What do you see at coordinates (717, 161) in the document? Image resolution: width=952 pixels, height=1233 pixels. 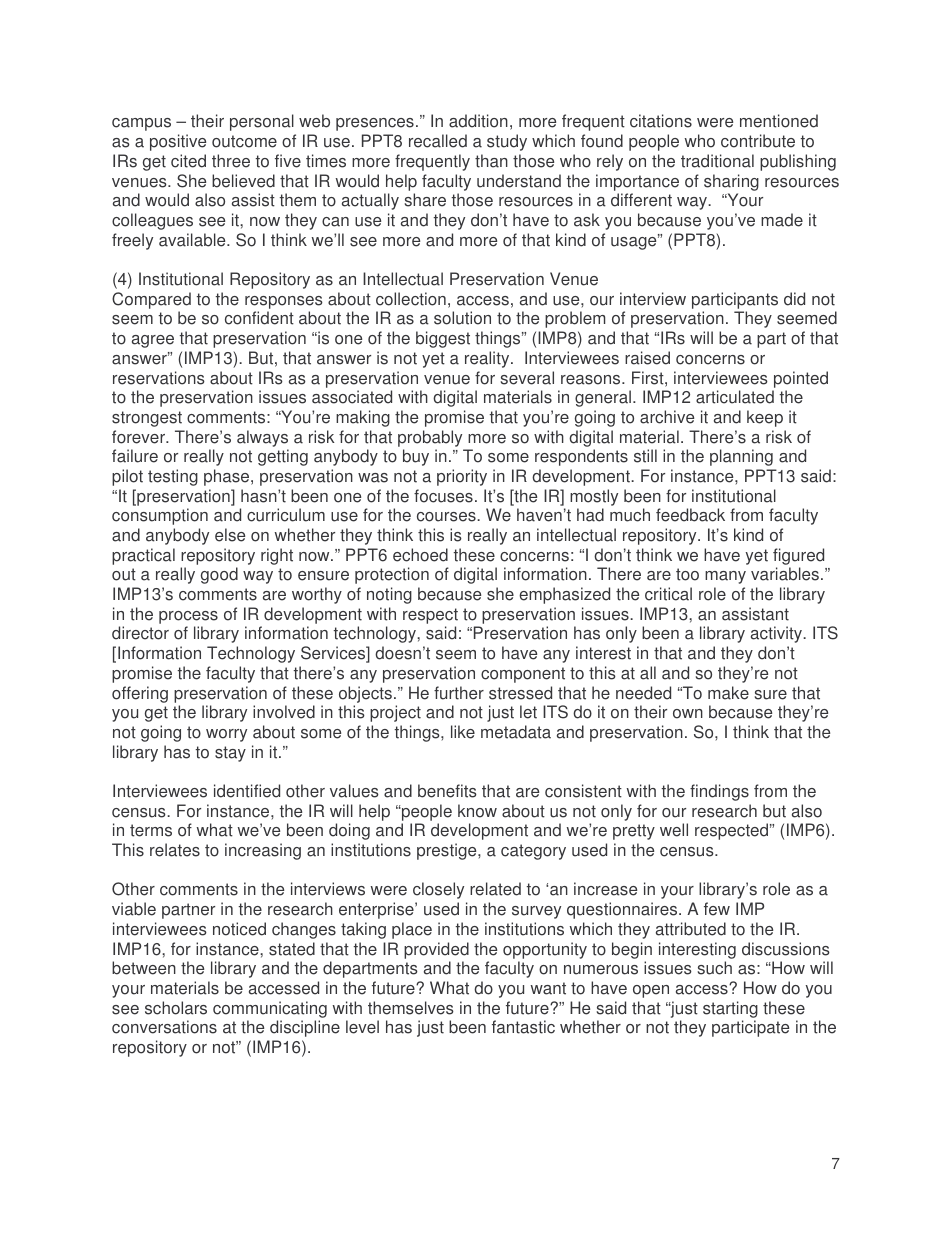 I see `traditional` at bounding box center [717, 161].
